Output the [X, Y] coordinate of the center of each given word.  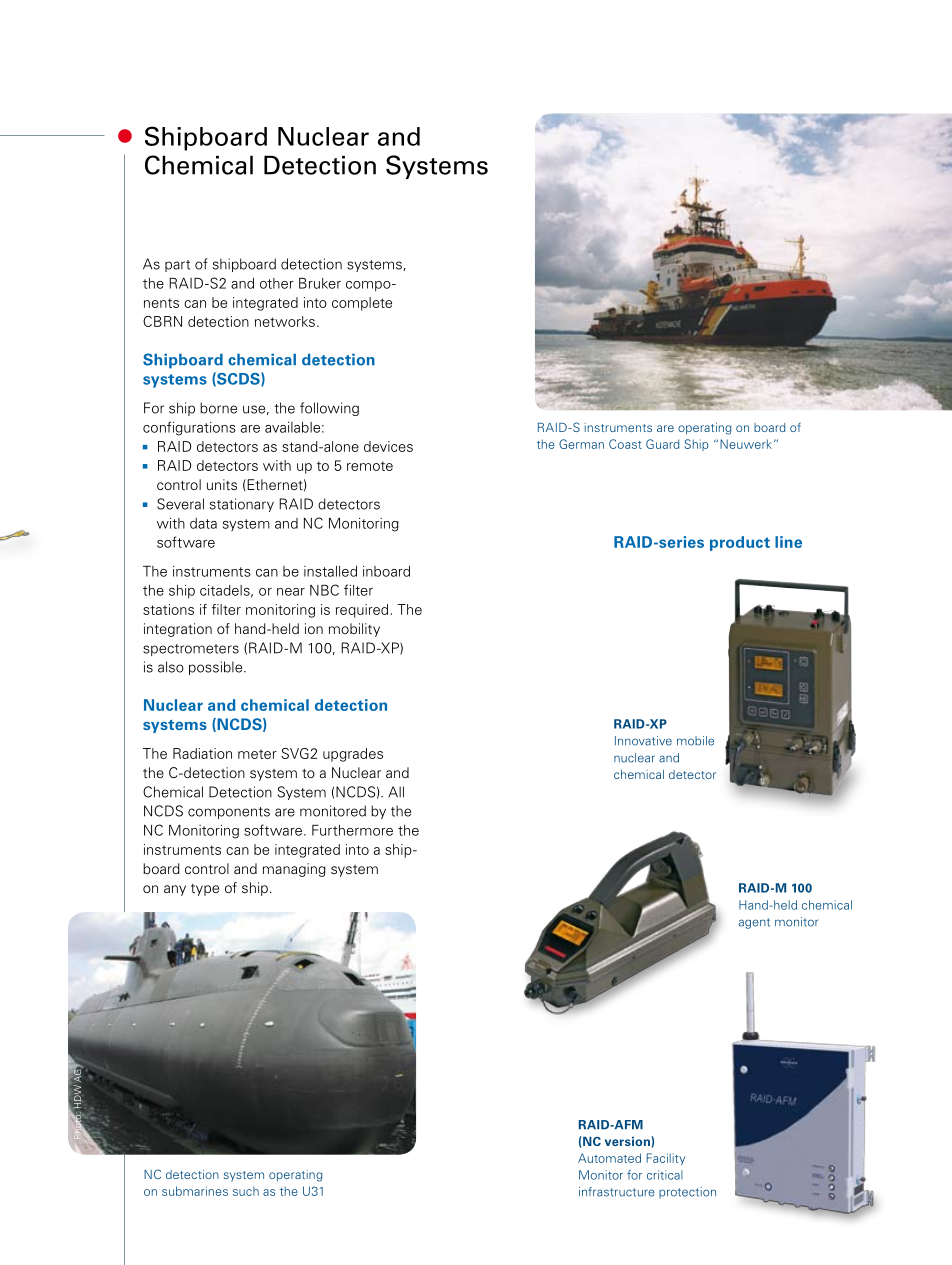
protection [687, 1193]
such [246, 1191]
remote [370, 466]
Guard [662, 444]
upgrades [353, 755]
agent [754, 923]
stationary [242, 505]
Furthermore [352, 830]
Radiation [202, 753]
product [740, 543]
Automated [609, 1158]
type [205, 890]
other [277, 283]
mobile [695, 741]
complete [362, 304]
